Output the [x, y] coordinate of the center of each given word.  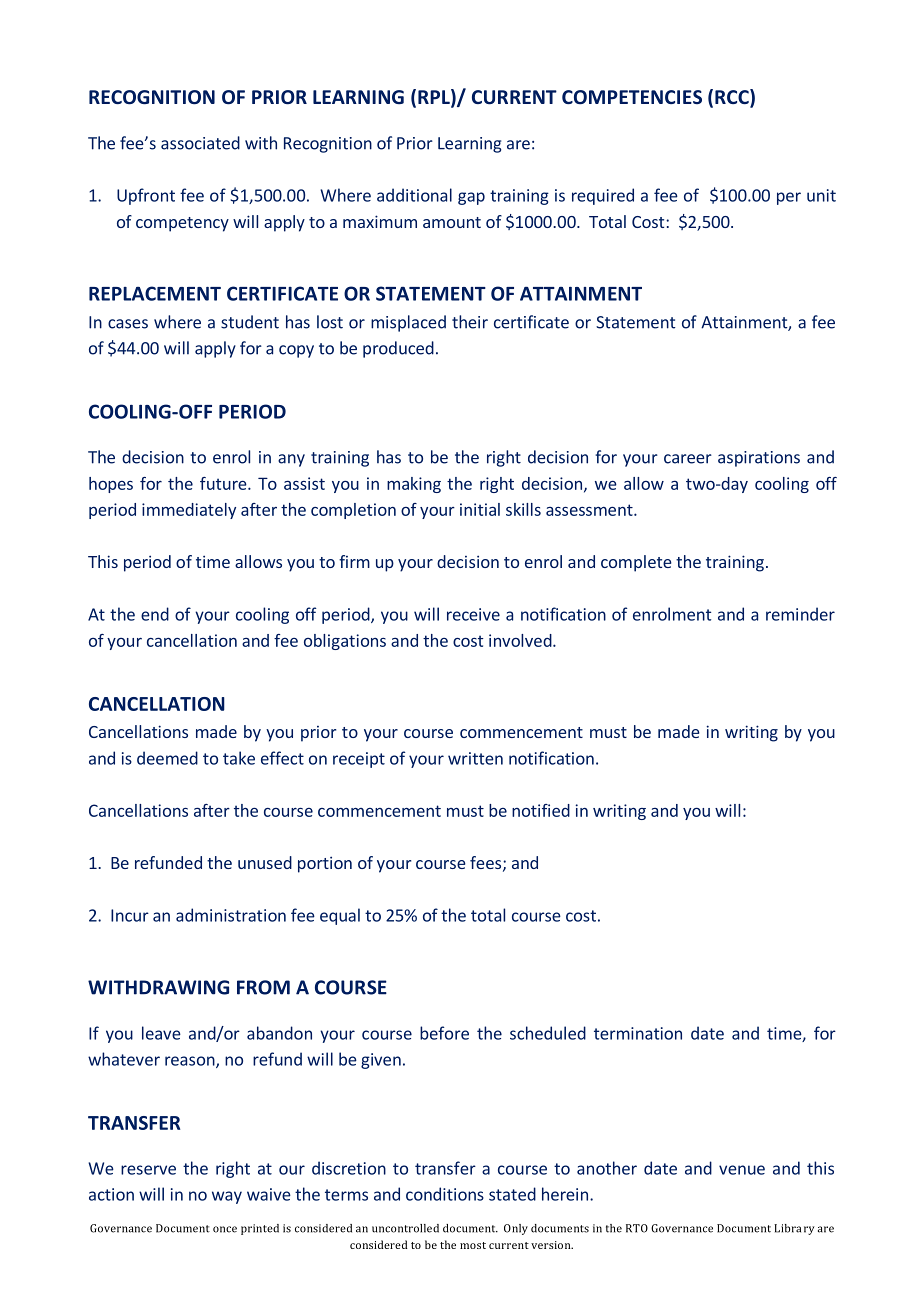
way [227, 1197]
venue [742, 1170]
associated [200, 143]
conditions [445, 1194]
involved [521, 640]
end [155, 614]
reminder [800, 614]
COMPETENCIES [632, 97]
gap [471, 198]
